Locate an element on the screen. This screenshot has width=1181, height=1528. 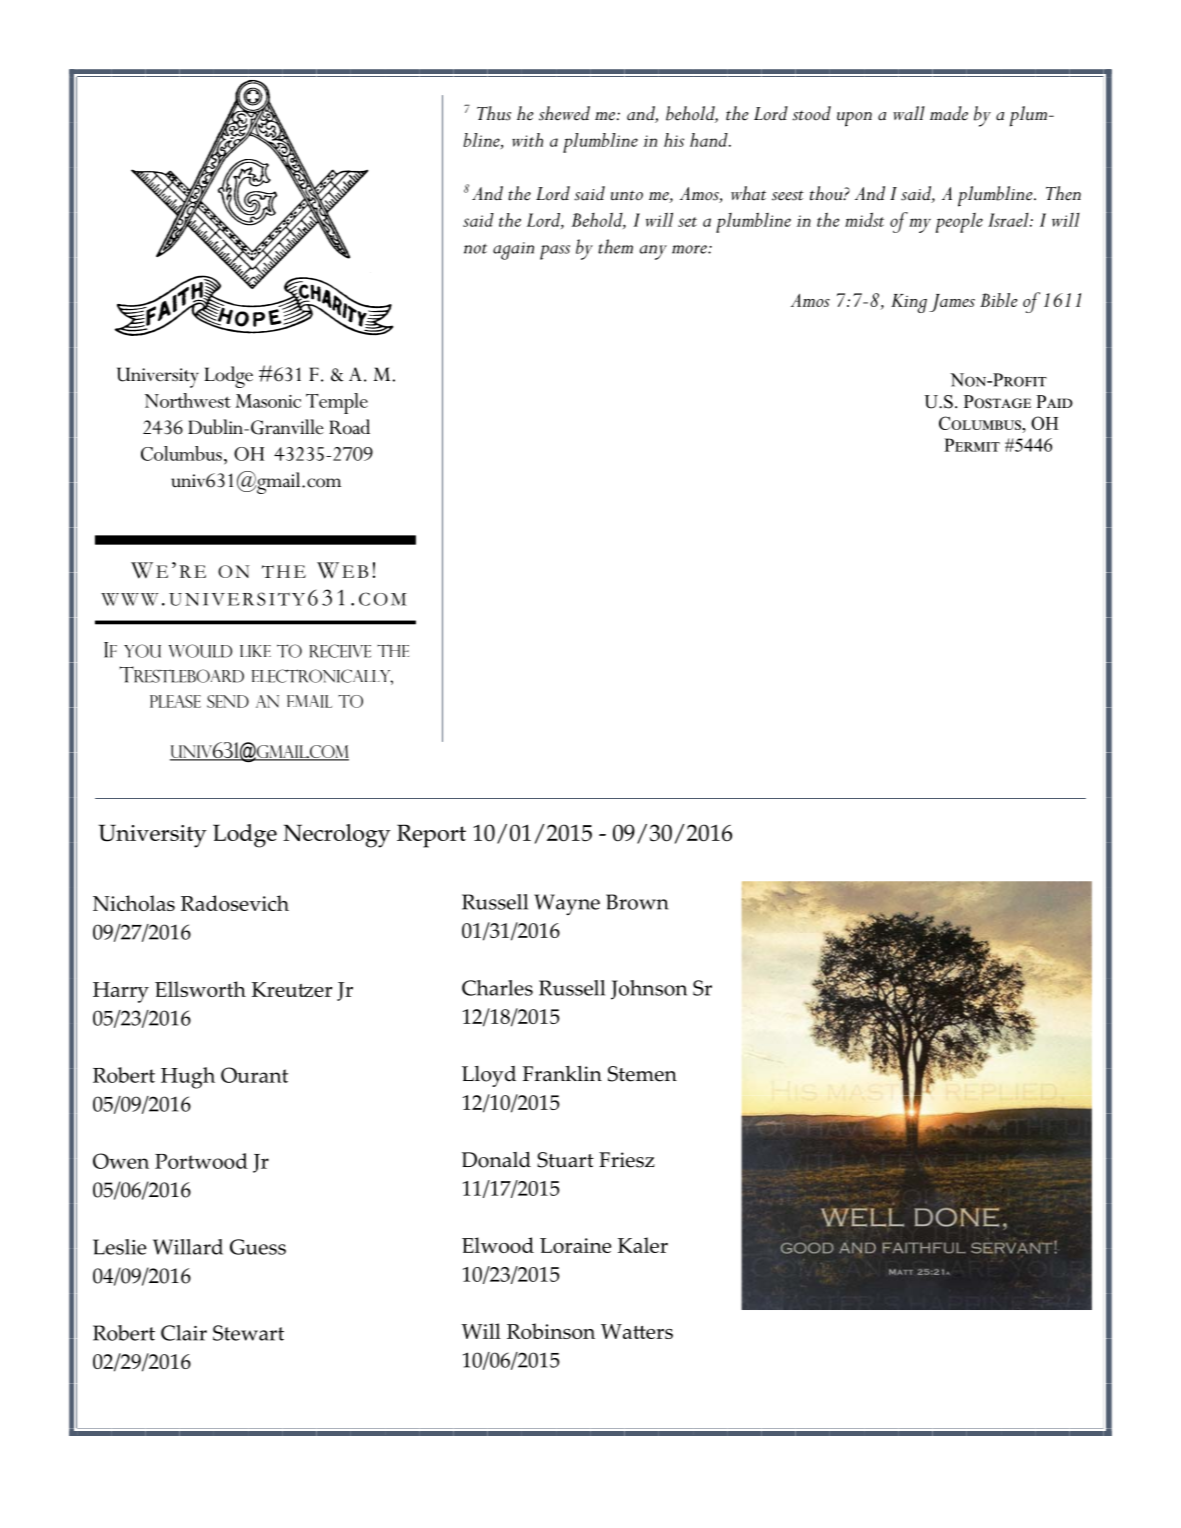
Stewart is located at coordinates (248, 1333).
